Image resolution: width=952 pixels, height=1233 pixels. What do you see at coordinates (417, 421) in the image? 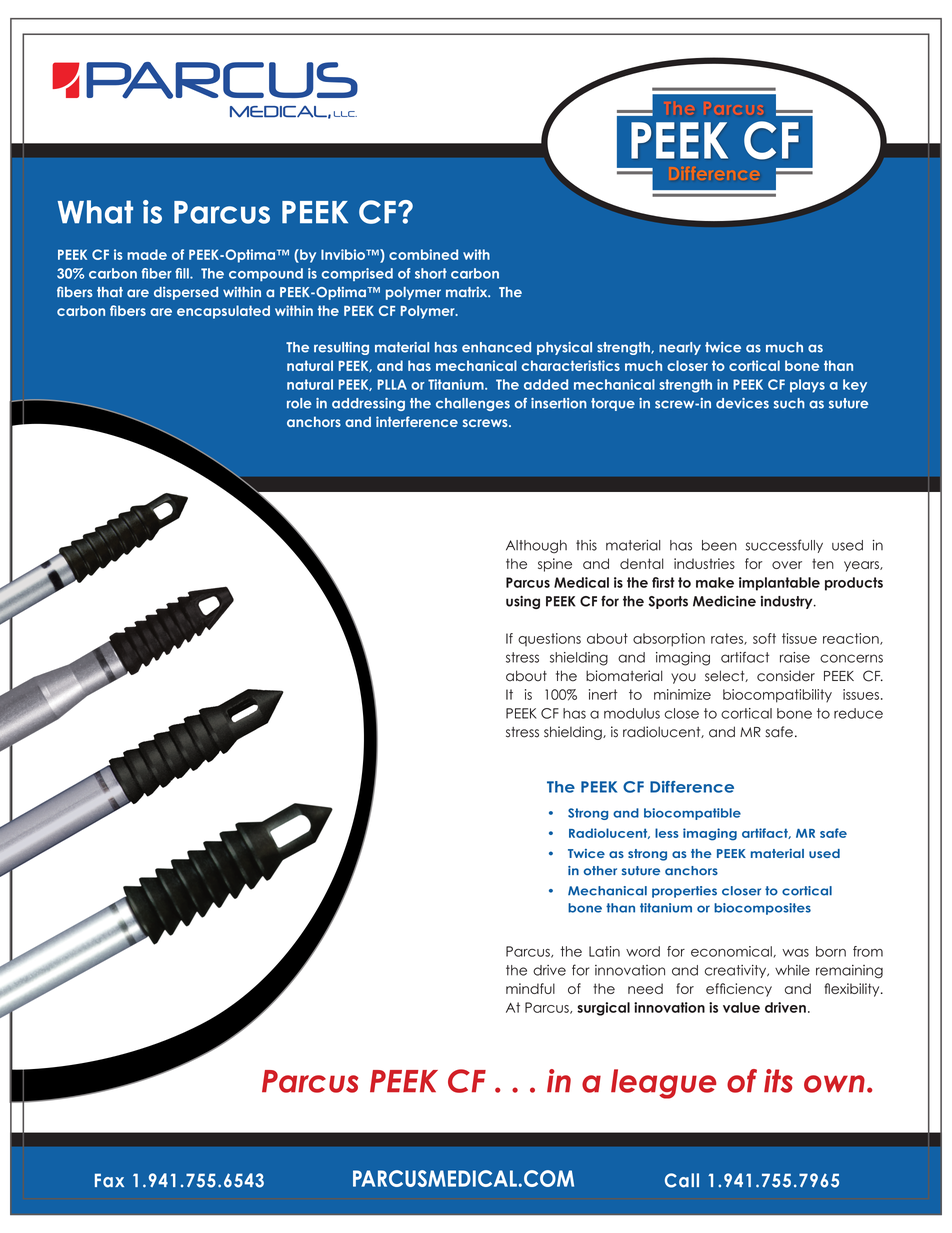
I see `interference` at bounding box center [417, 421].
